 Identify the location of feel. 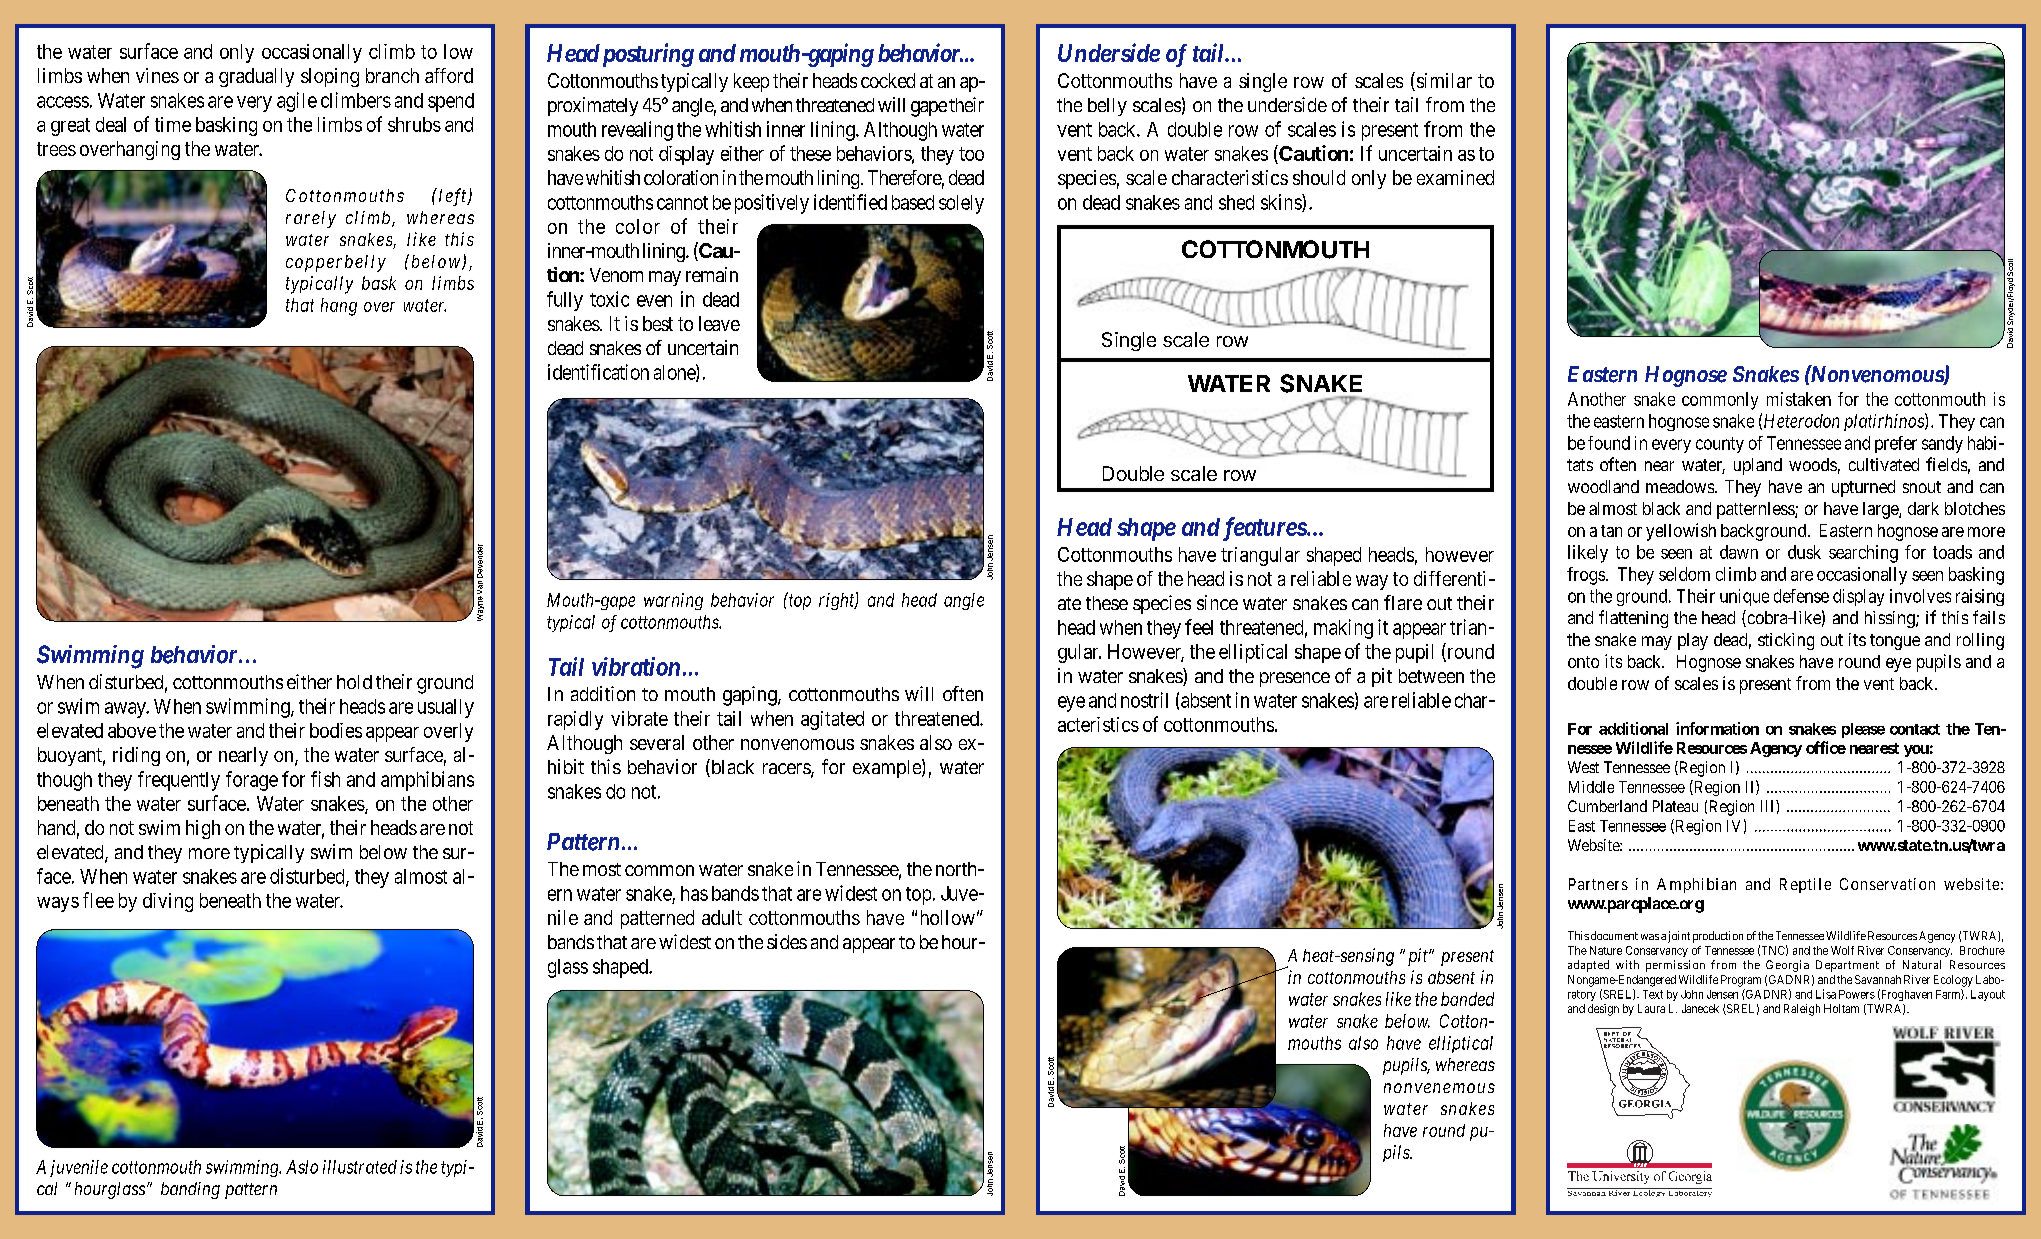
(1199, 627).
